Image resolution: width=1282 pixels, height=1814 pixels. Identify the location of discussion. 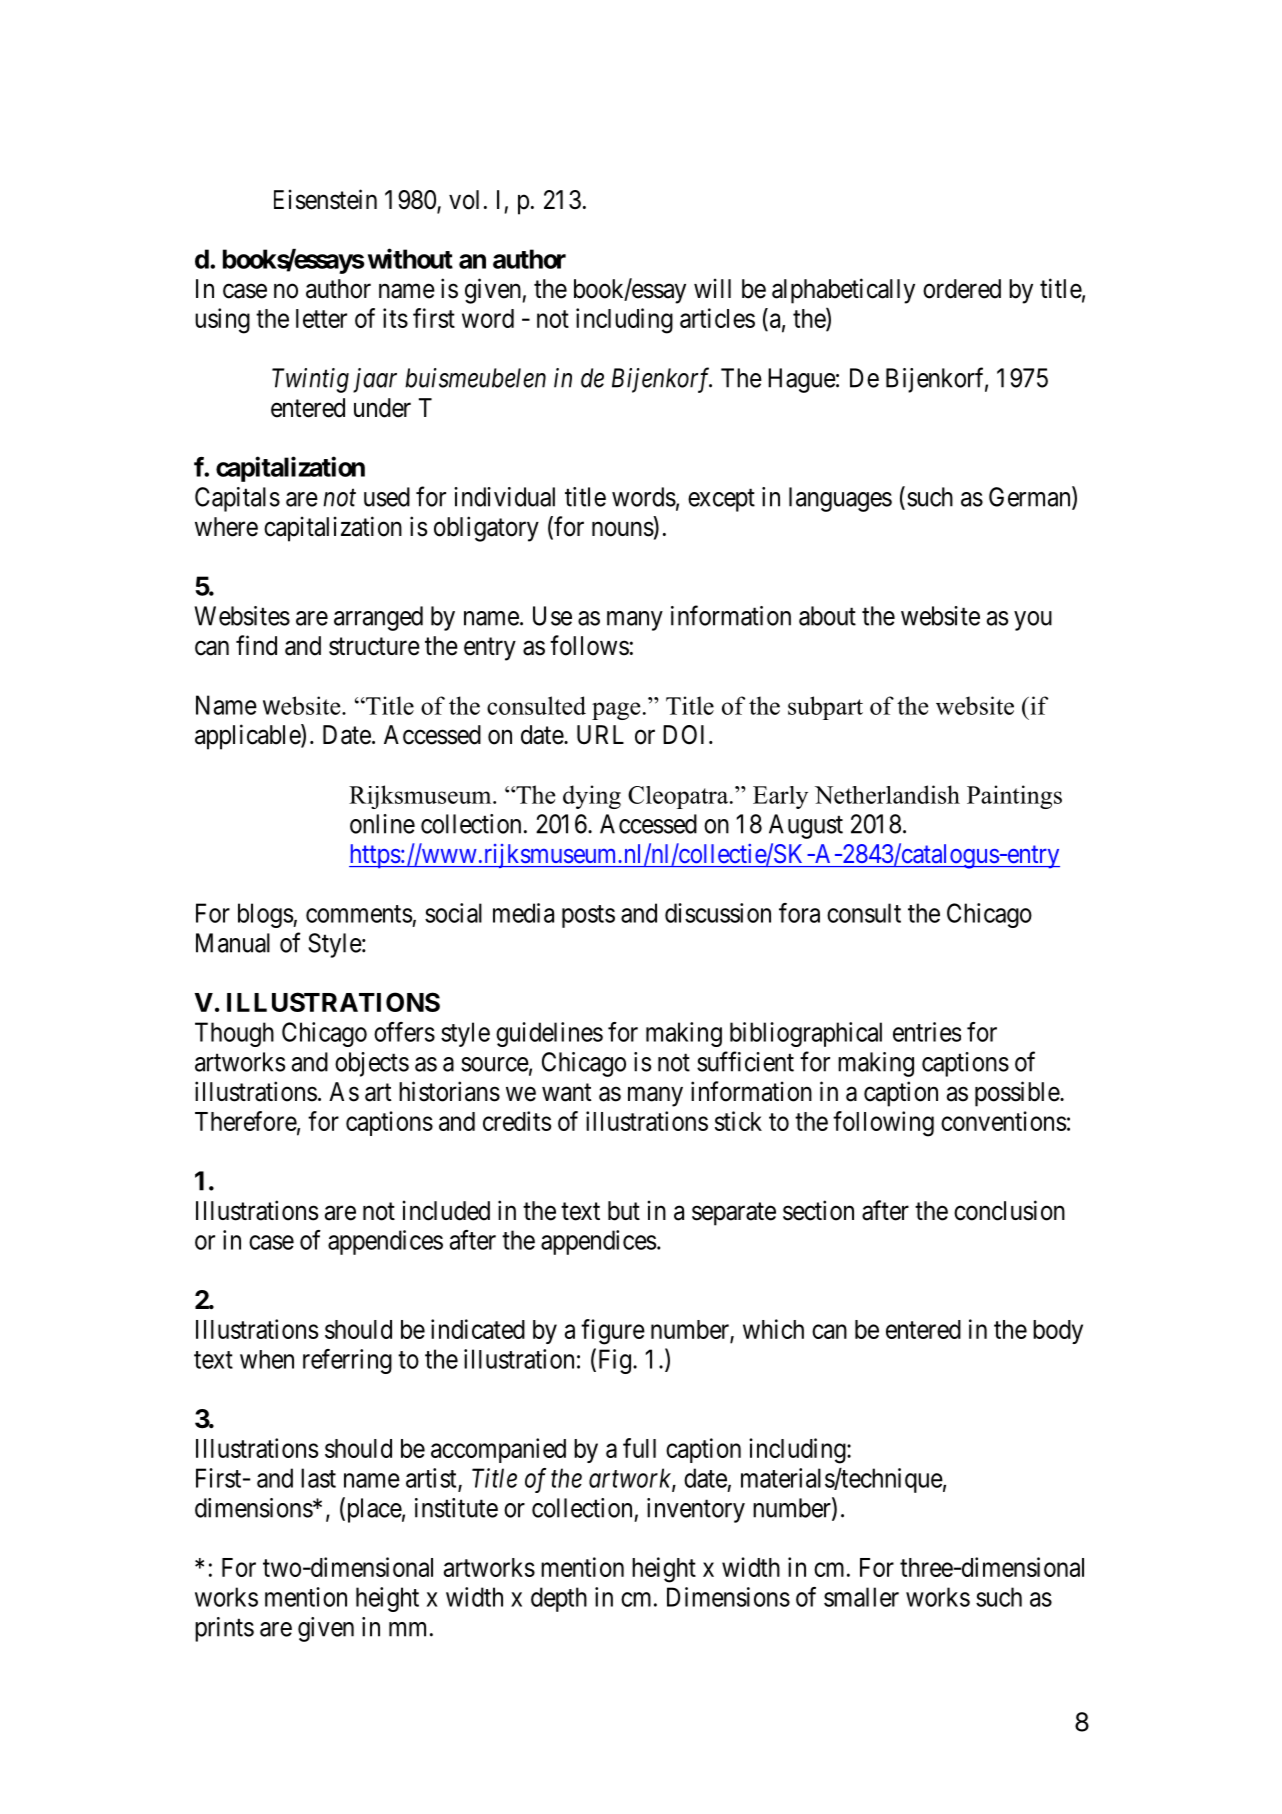
(718, 913).
